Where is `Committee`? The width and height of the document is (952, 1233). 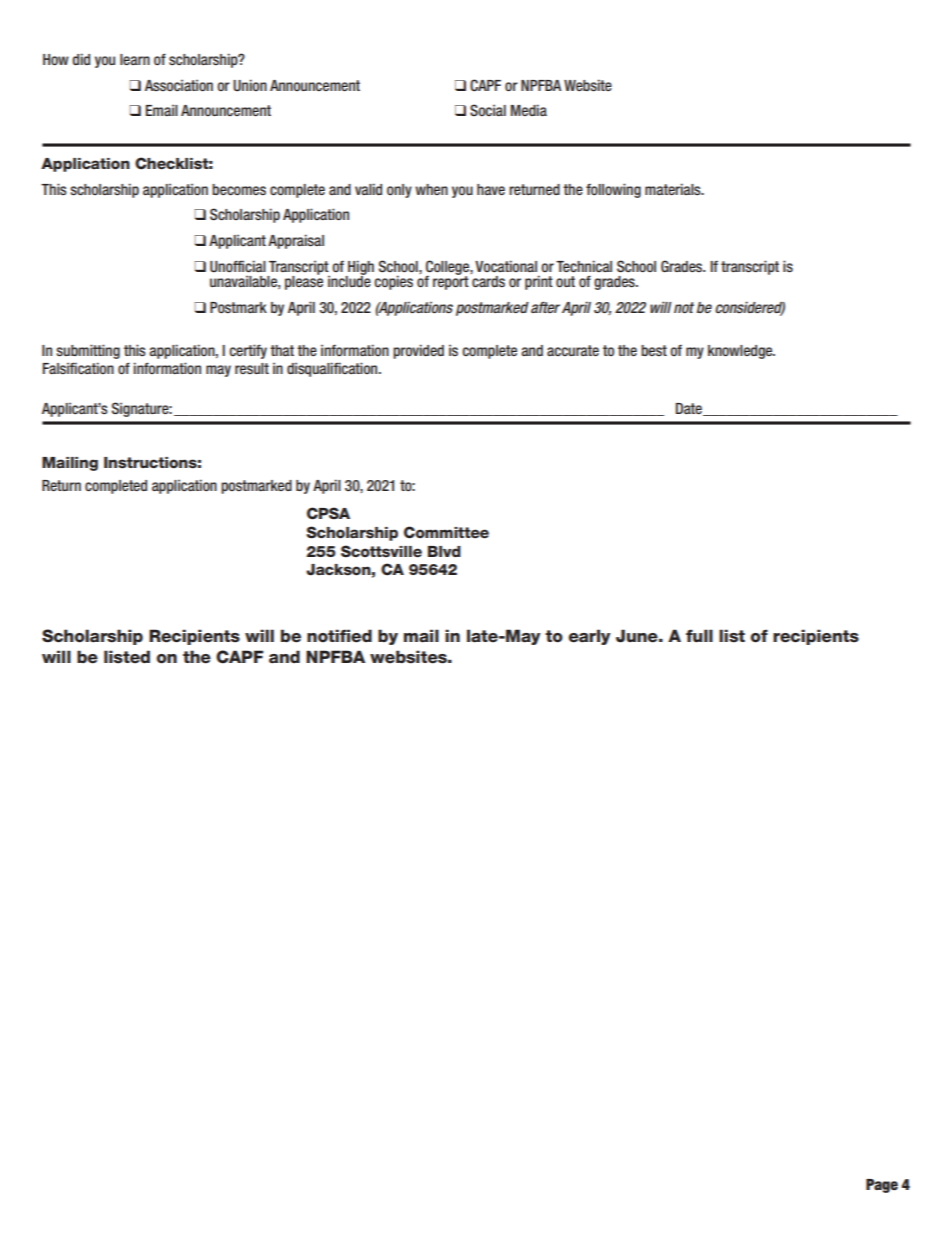
Committee is located at coordinates (446, 532).
